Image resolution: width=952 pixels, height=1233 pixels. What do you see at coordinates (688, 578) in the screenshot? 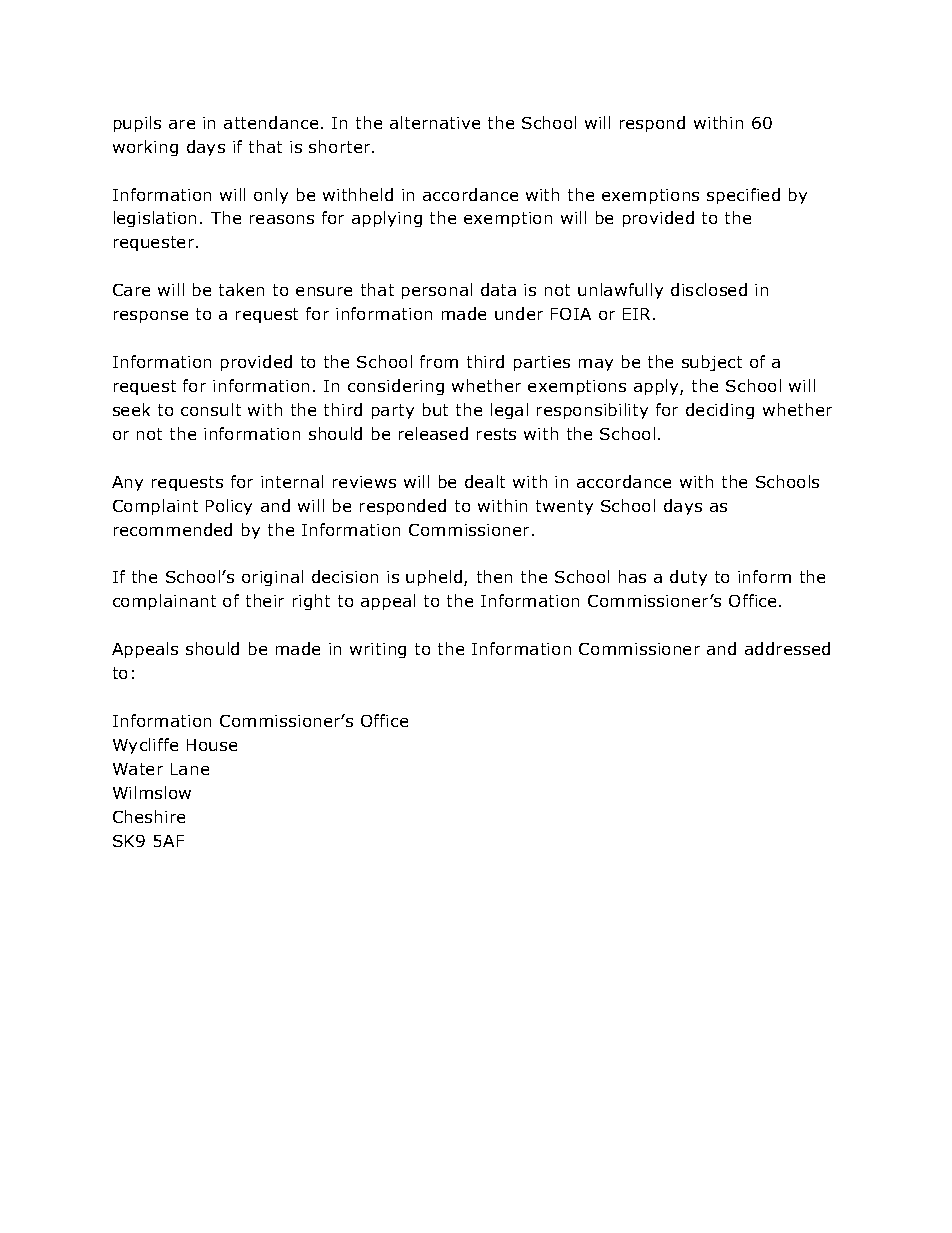
I see `duty` at bounding box center [688, 578].
